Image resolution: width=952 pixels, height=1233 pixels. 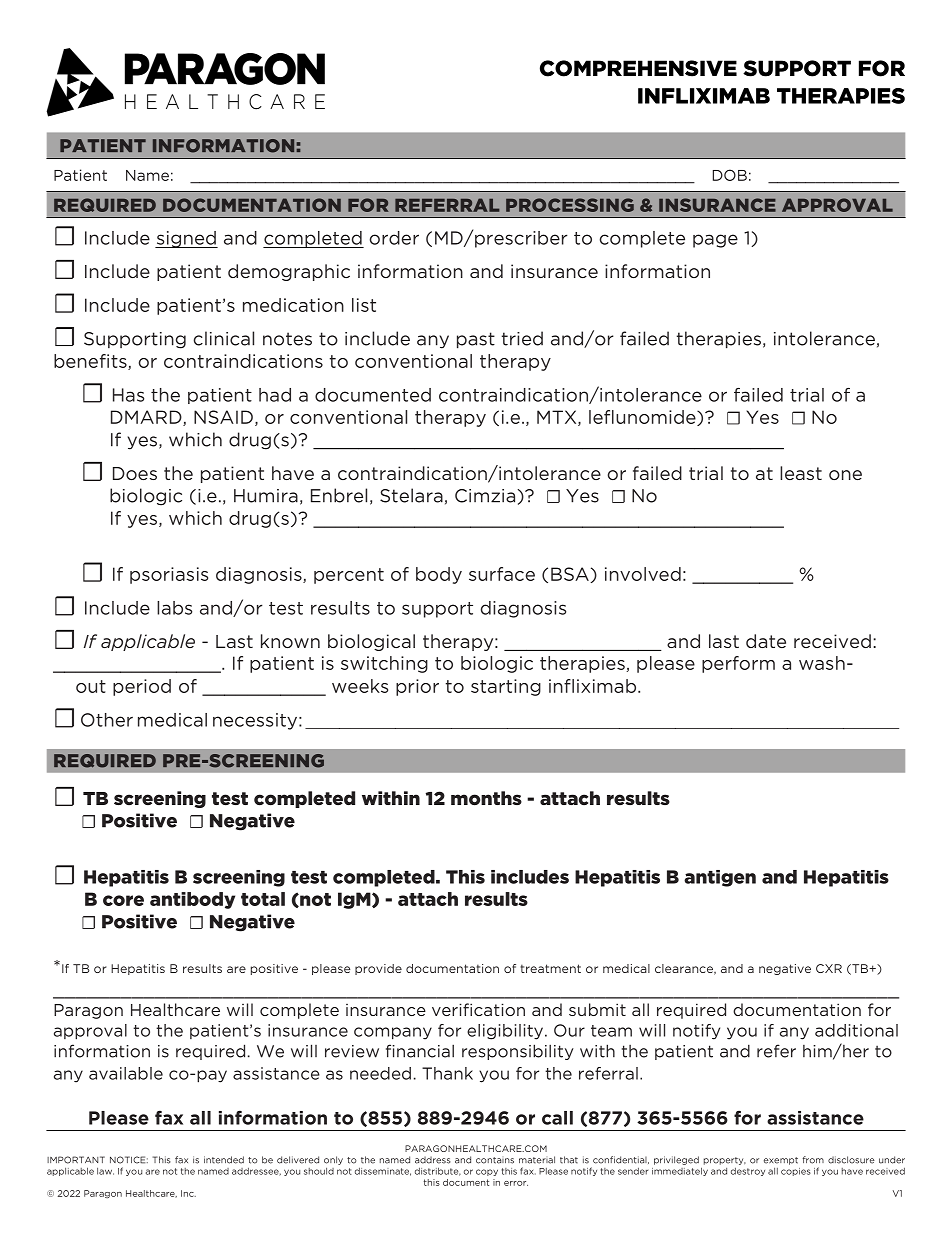 I want to click on months, so click(x=486, y=798).
